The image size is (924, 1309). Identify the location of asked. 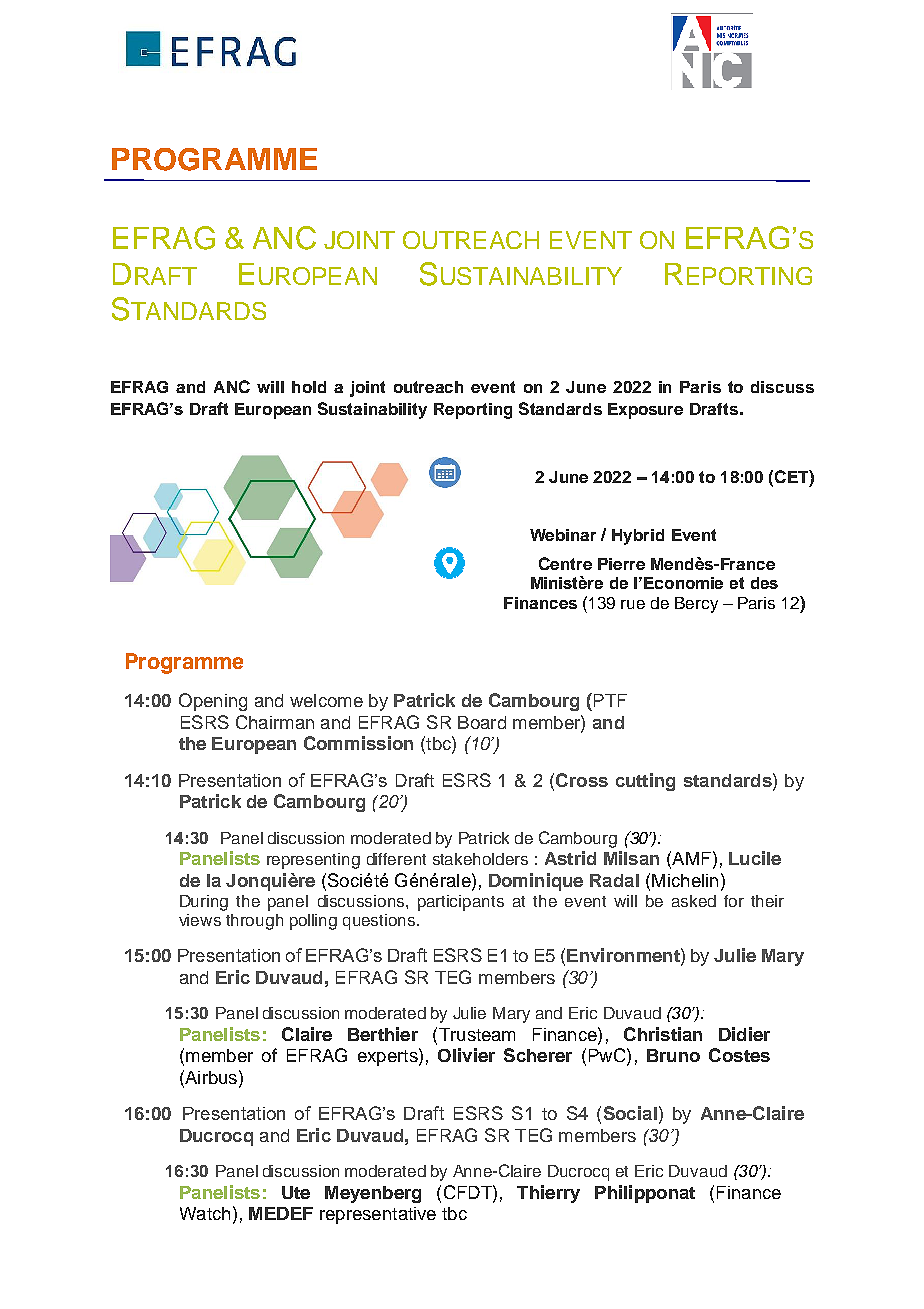
(694, 901).
